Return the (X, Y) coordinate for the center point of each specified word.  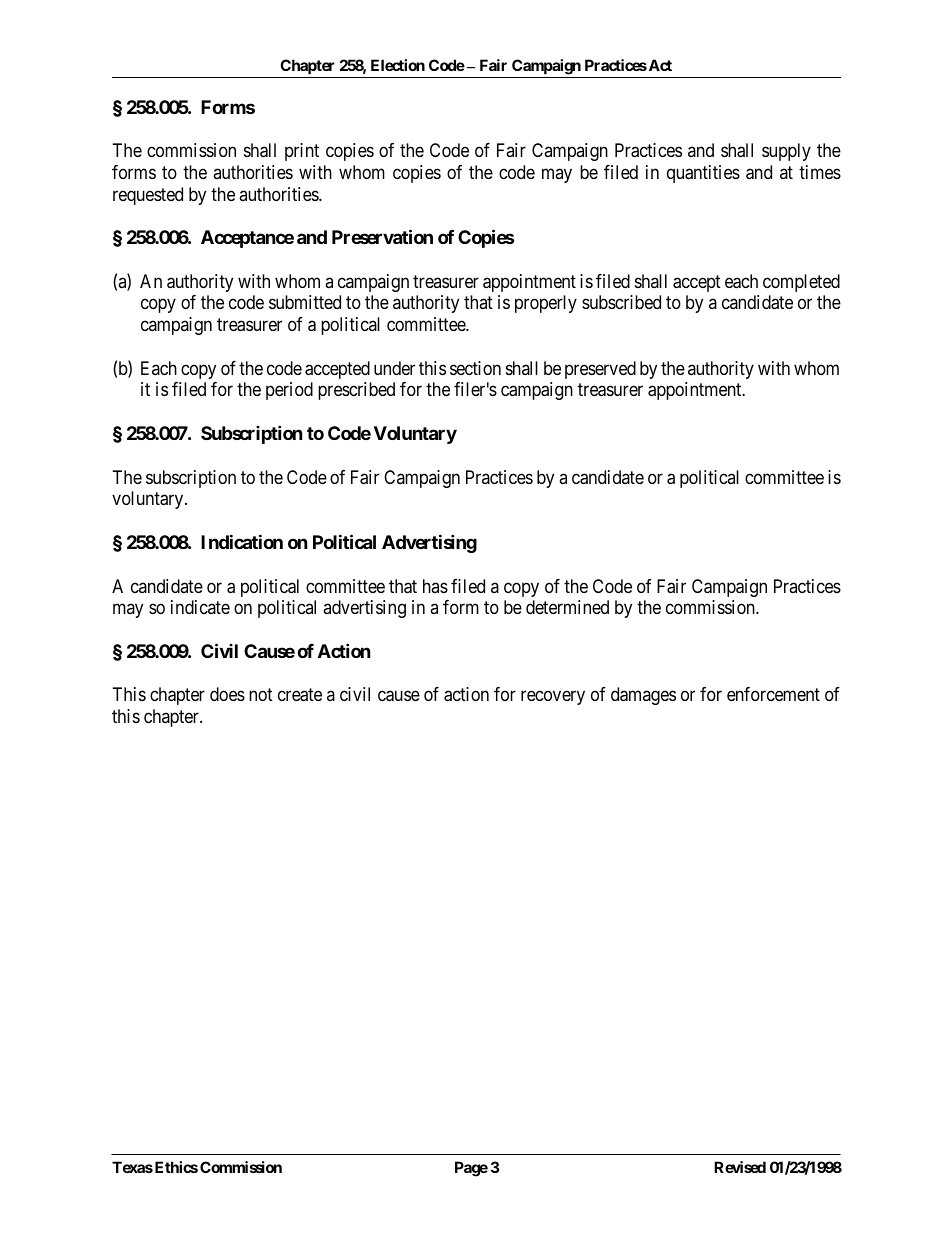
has (435, 586)
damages (643, 696)
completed (801, 283)
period (289, 391)
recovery (553, 698)
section (475, 368)
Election (398, 65)
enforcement (773, 694)
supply (786, 152)
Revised (740, 1167)
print (302, 152)
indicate (200, 607)
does (227, 694)
